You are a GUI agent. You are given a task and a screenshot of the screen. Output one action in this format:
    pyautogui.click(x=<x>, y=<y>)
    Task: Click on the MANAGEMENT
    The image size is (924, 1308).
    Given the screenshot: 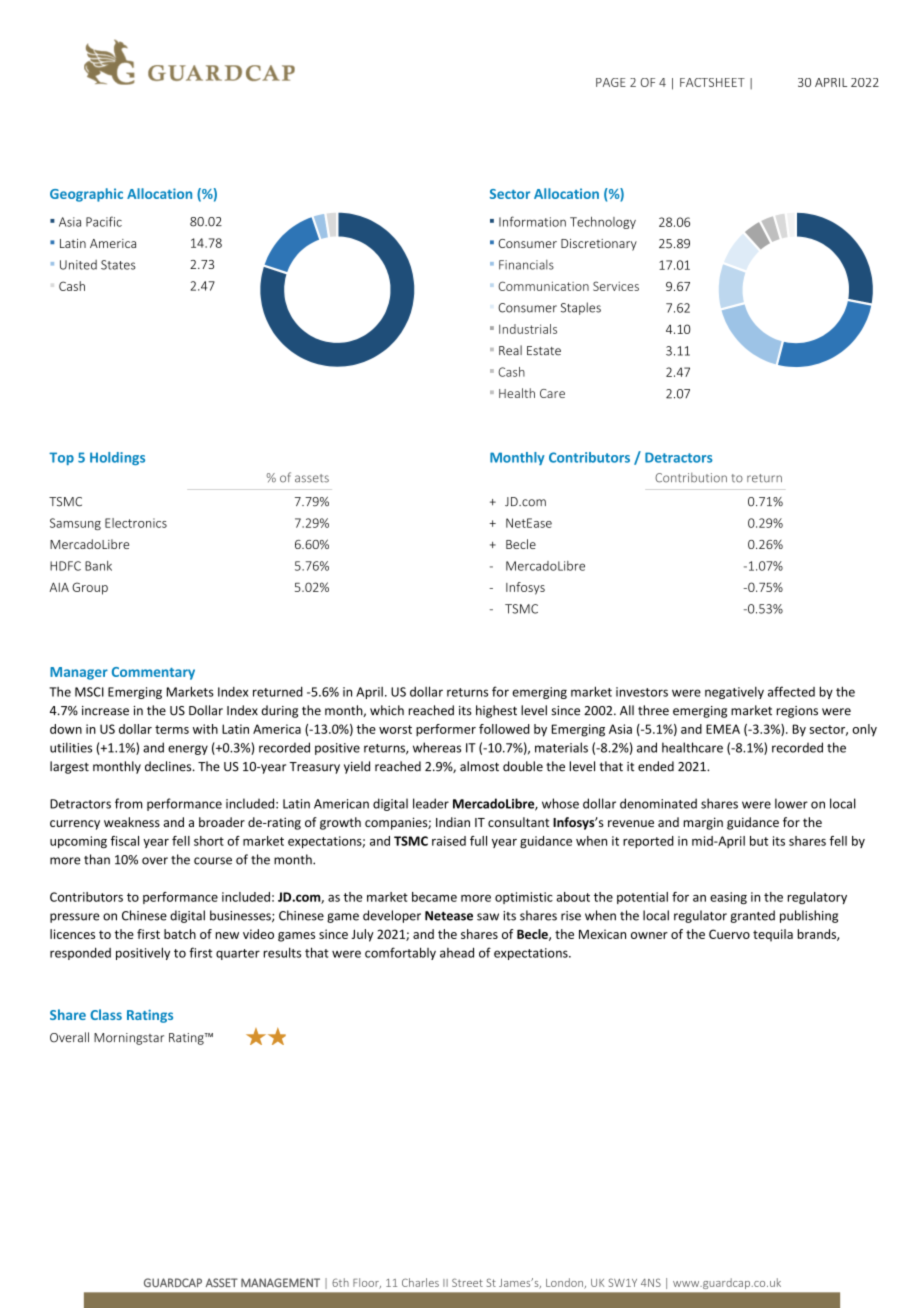 What is the action you would take?
    pyautogui.click(x=280, y=1282)
